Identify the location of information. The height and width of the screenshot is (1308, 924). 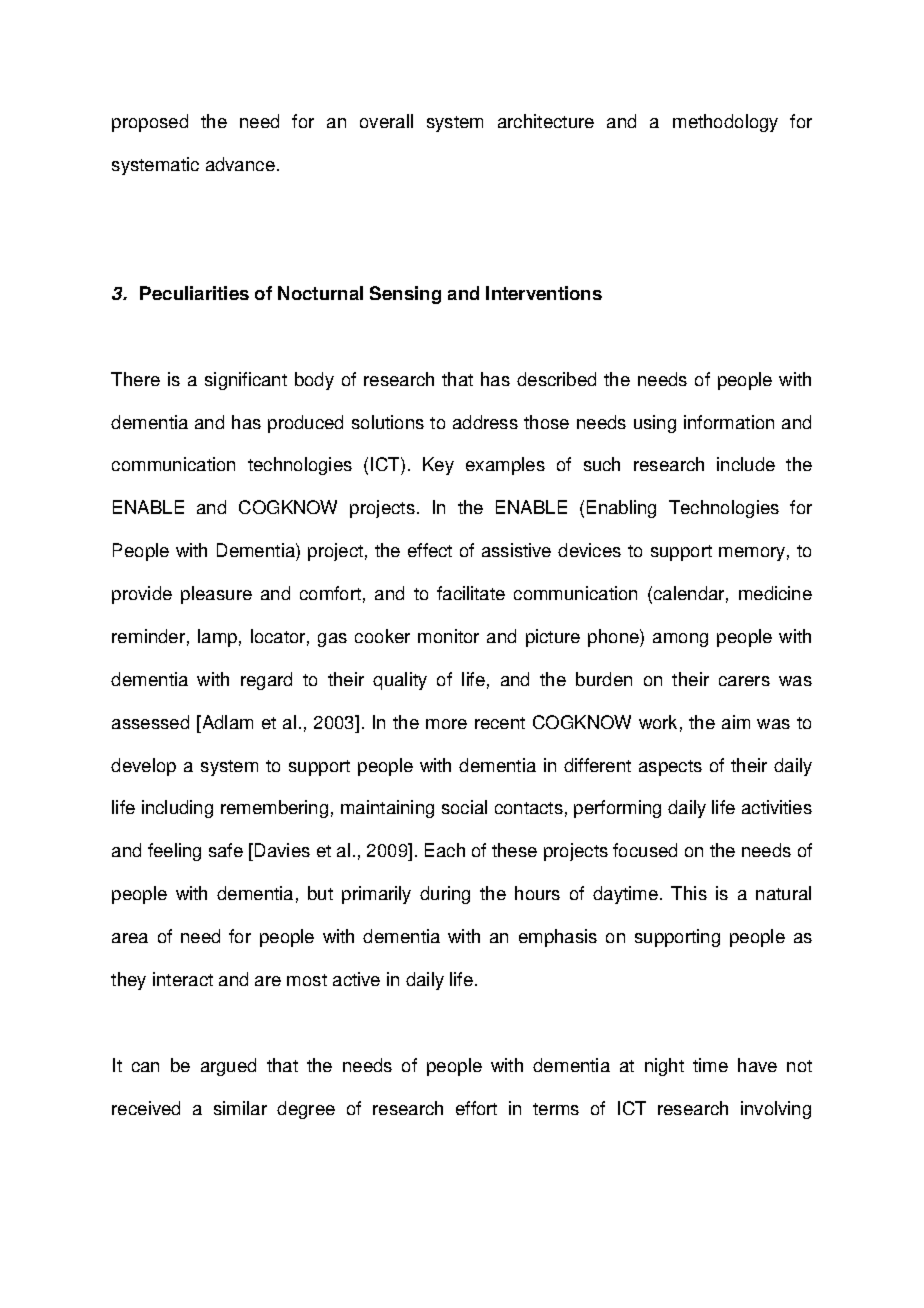
(729, 422).
